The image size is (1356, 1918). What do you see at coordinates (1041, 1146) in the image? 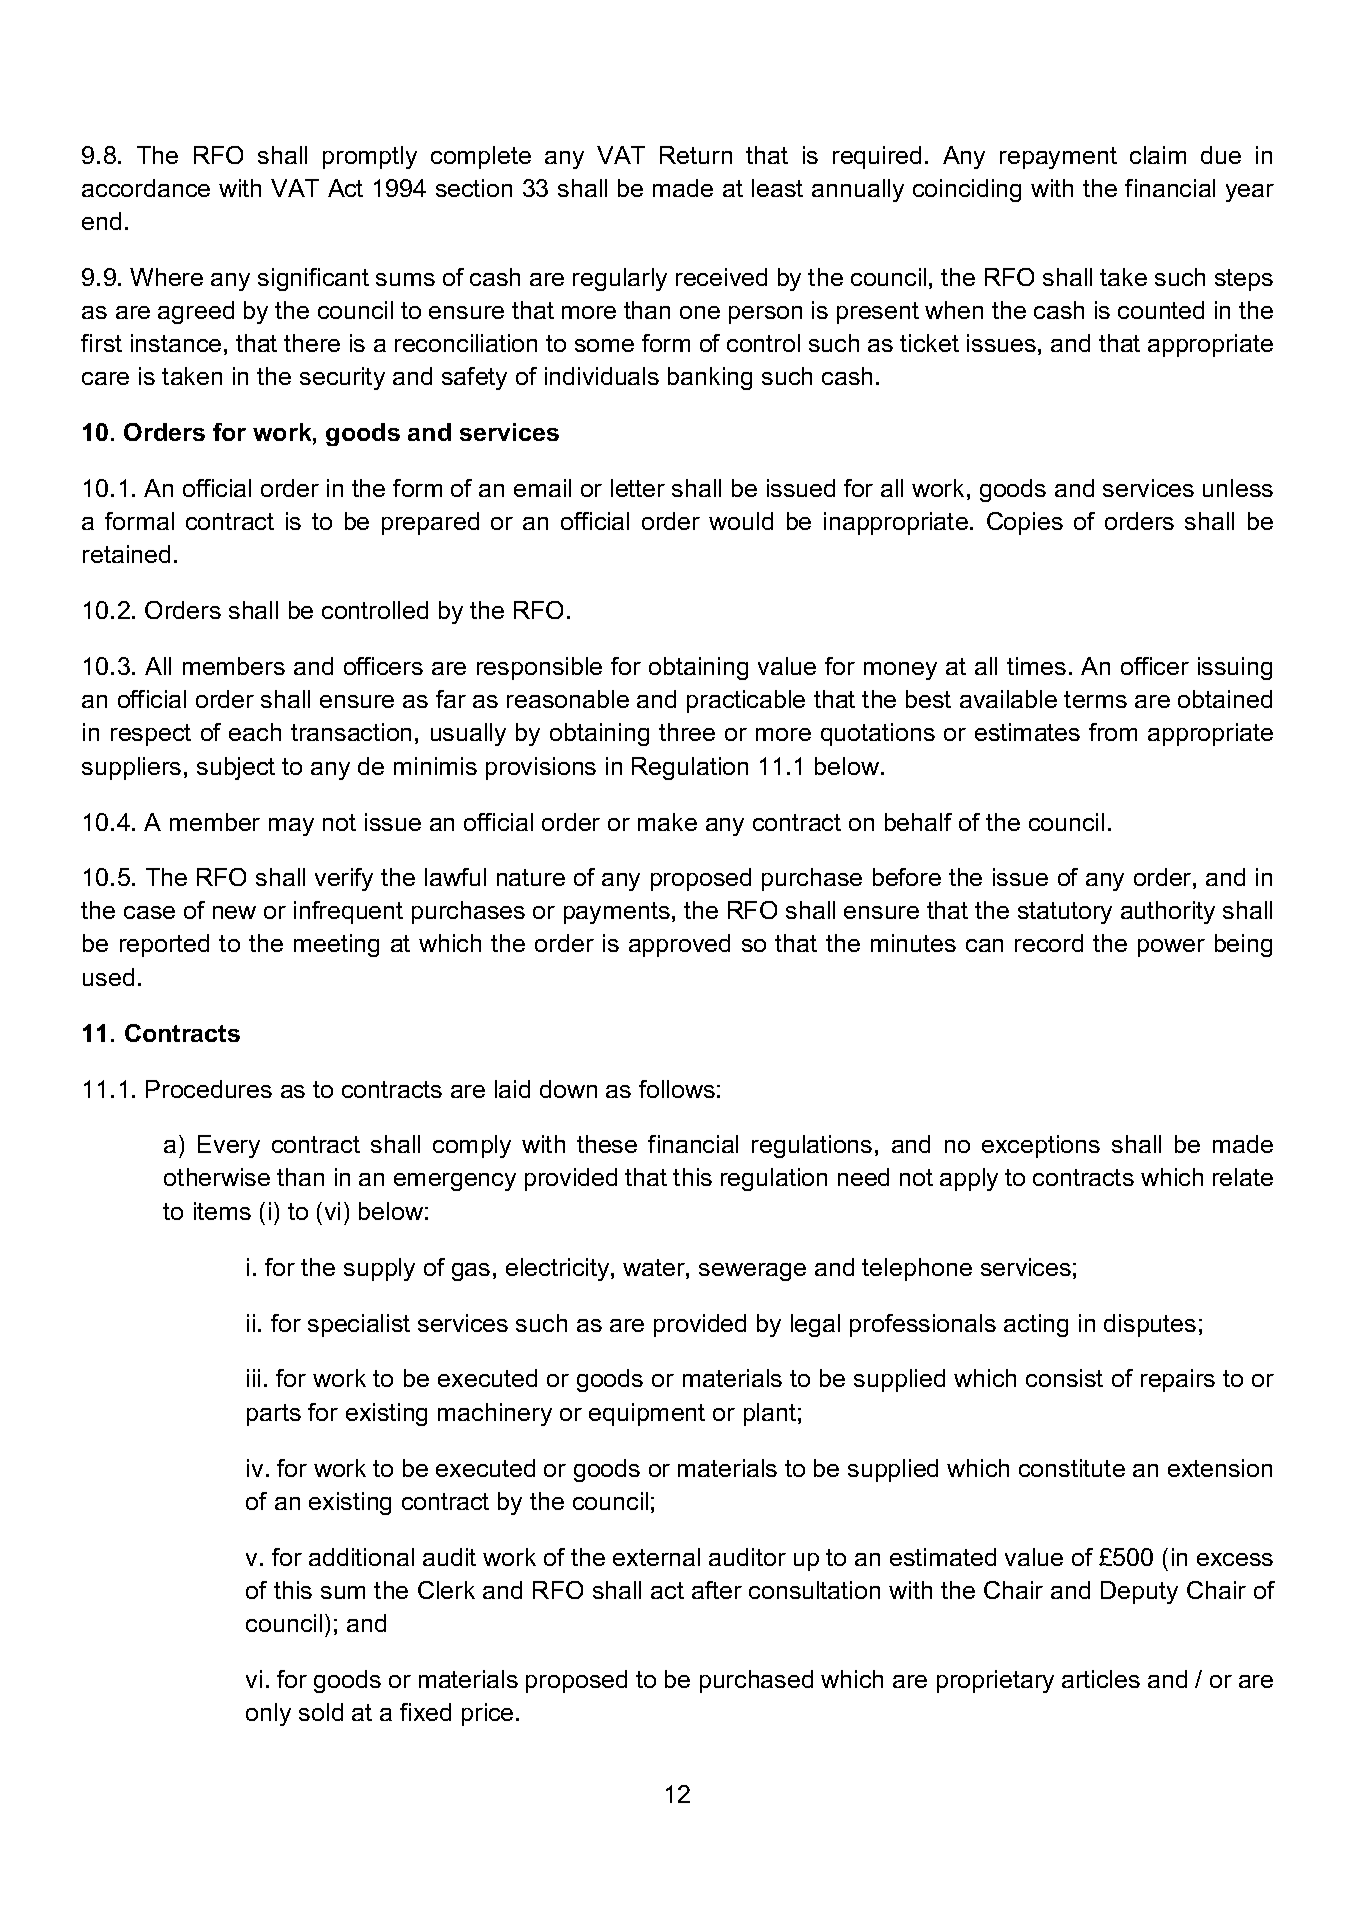
I see `exceptions` at bounding box center [1041, 1146].
